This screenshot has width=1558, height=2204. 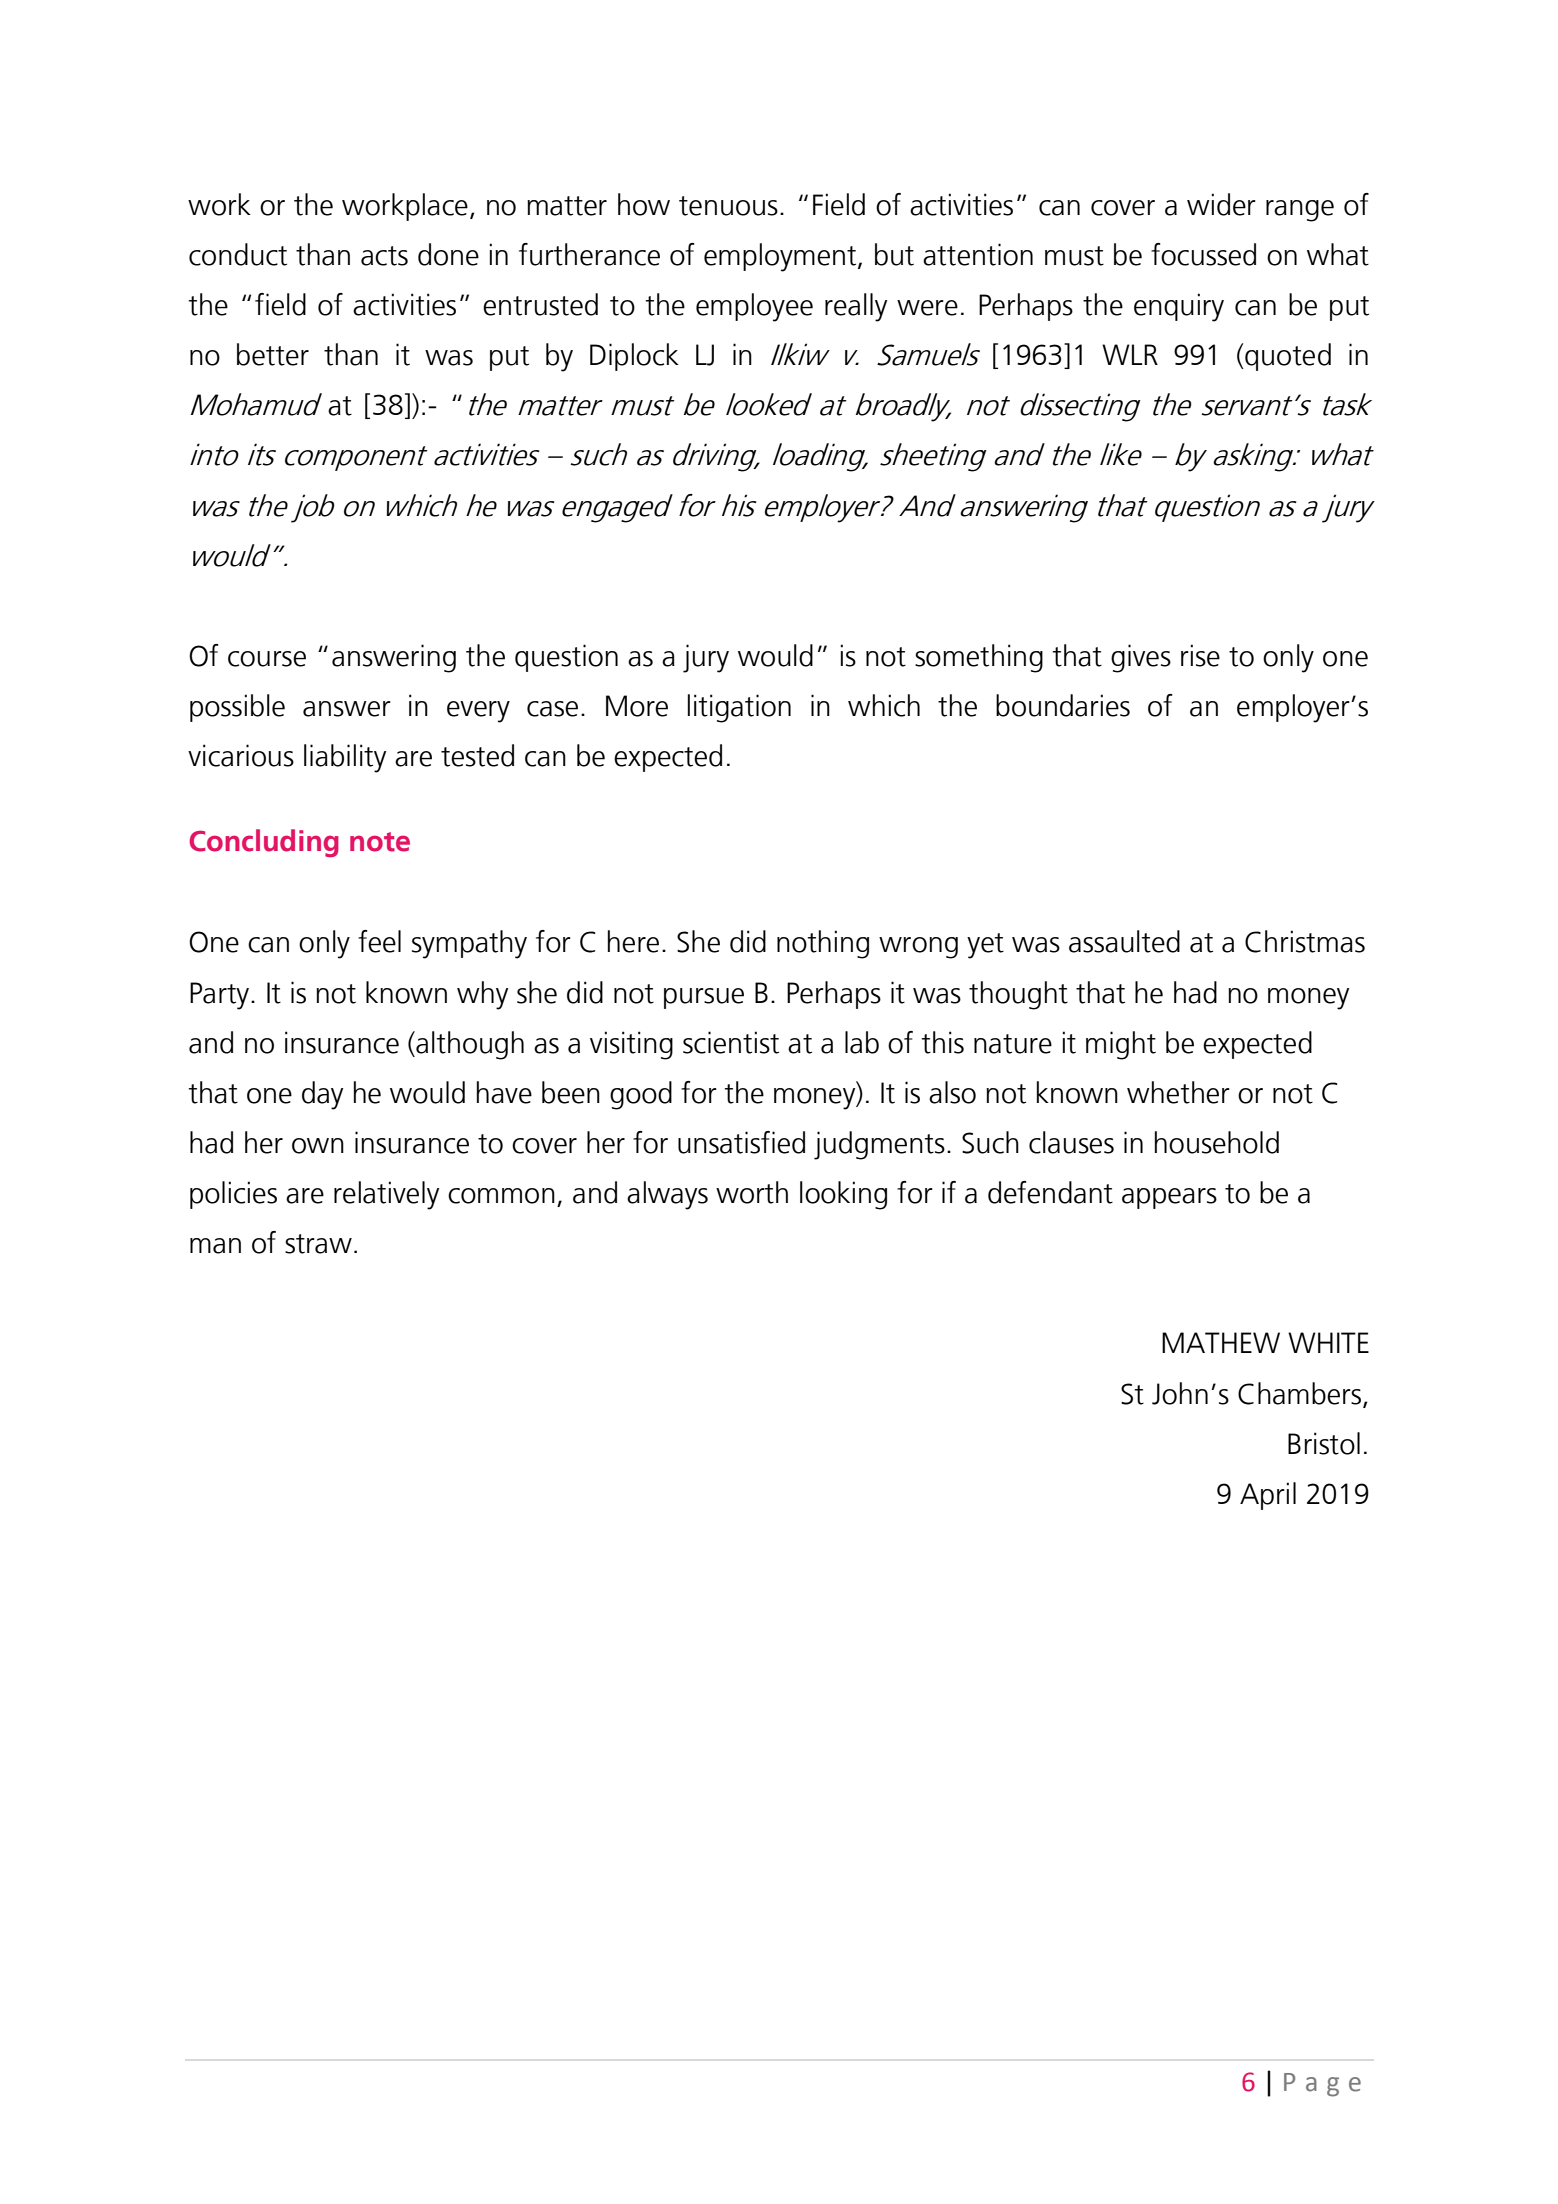 What do you see at coordinates (739, 708) in the screenshot?
I see `litigation` at bounding box center [739, 708].
